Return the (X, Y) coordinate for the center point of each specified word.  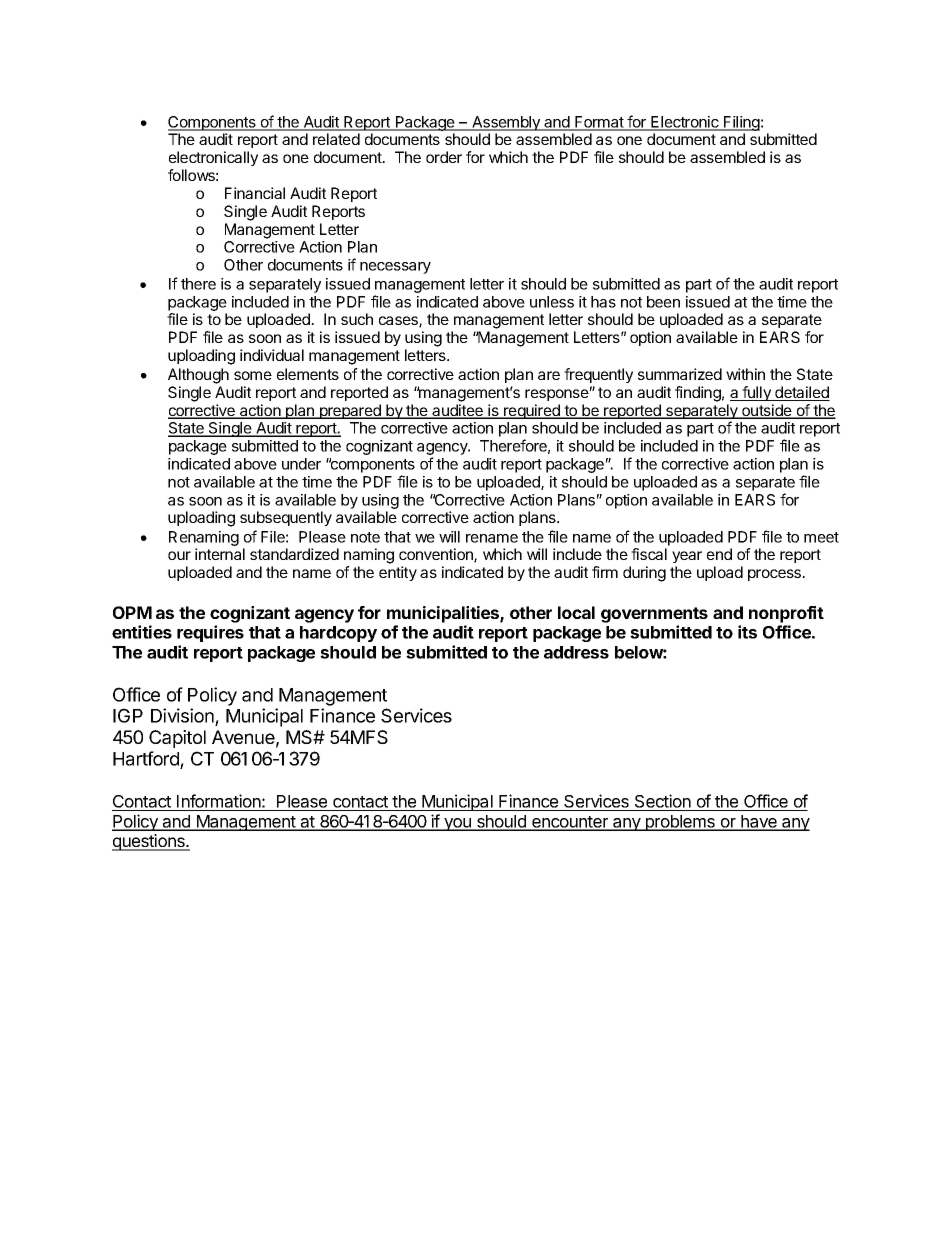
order (444, 157)
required (532, 411)
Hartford (147, 760)
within (745, 374)
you (457, 824)
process (776, 575)
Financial (255, 193)
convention (437, 555)
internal (220, 554)
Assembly (506, 123)
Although (198, 376)
